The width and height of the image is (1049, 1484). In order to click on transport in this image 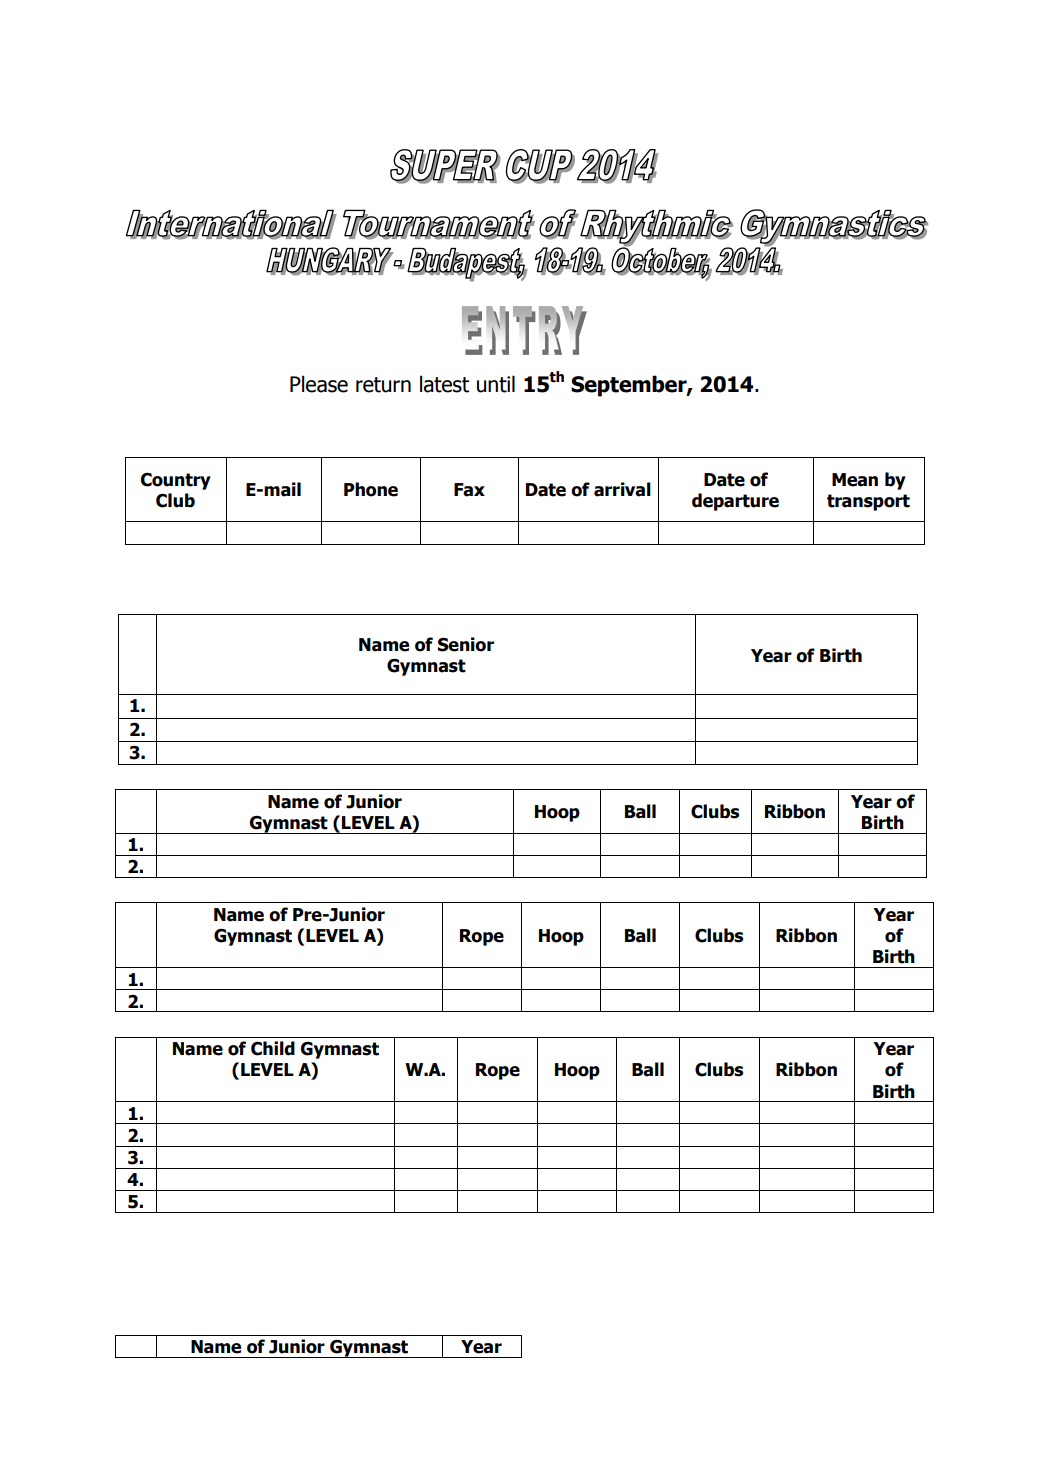, I will do `click(868, 502)`.
